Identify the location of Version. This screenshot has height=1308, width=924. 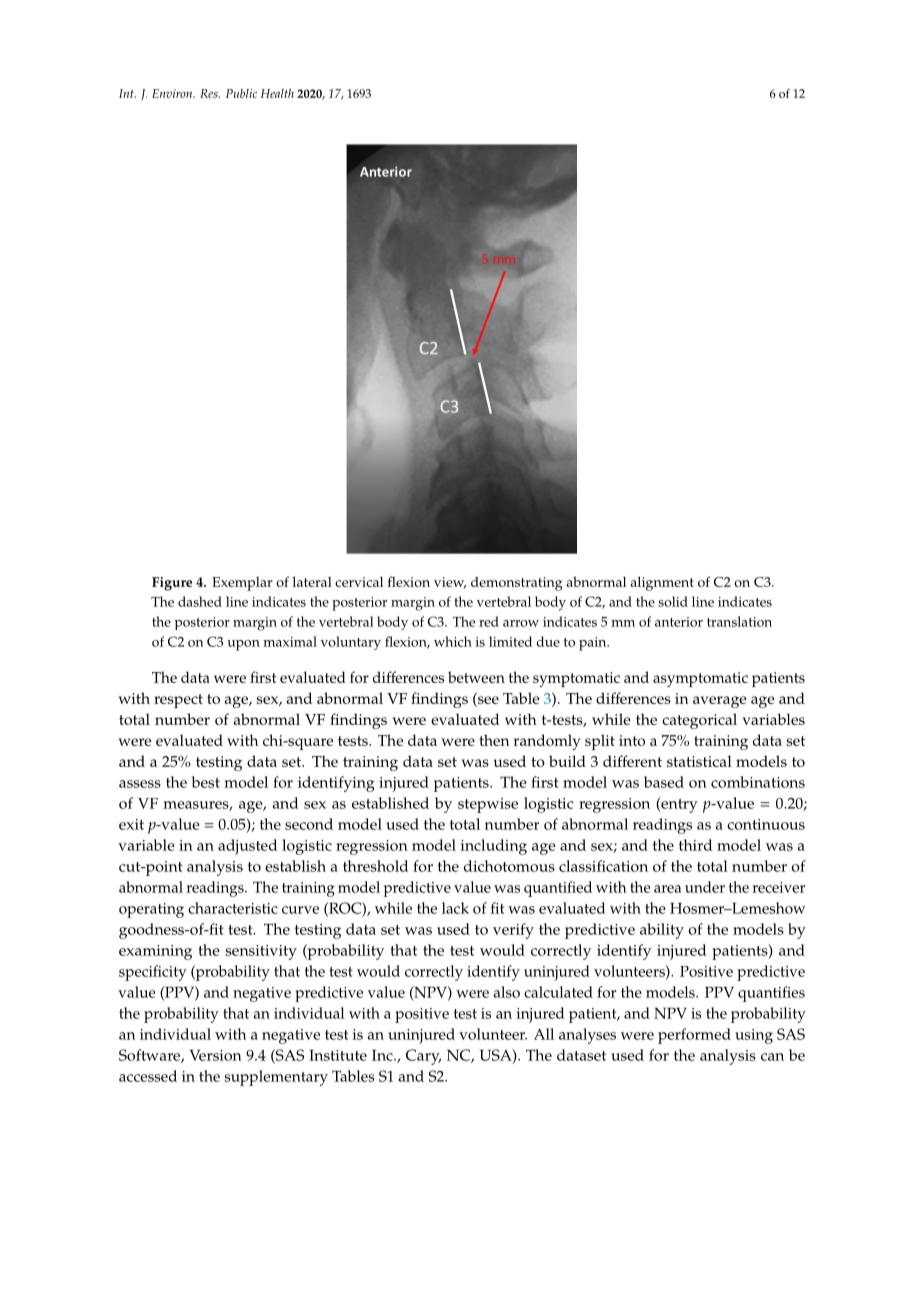
(216, 1055).
